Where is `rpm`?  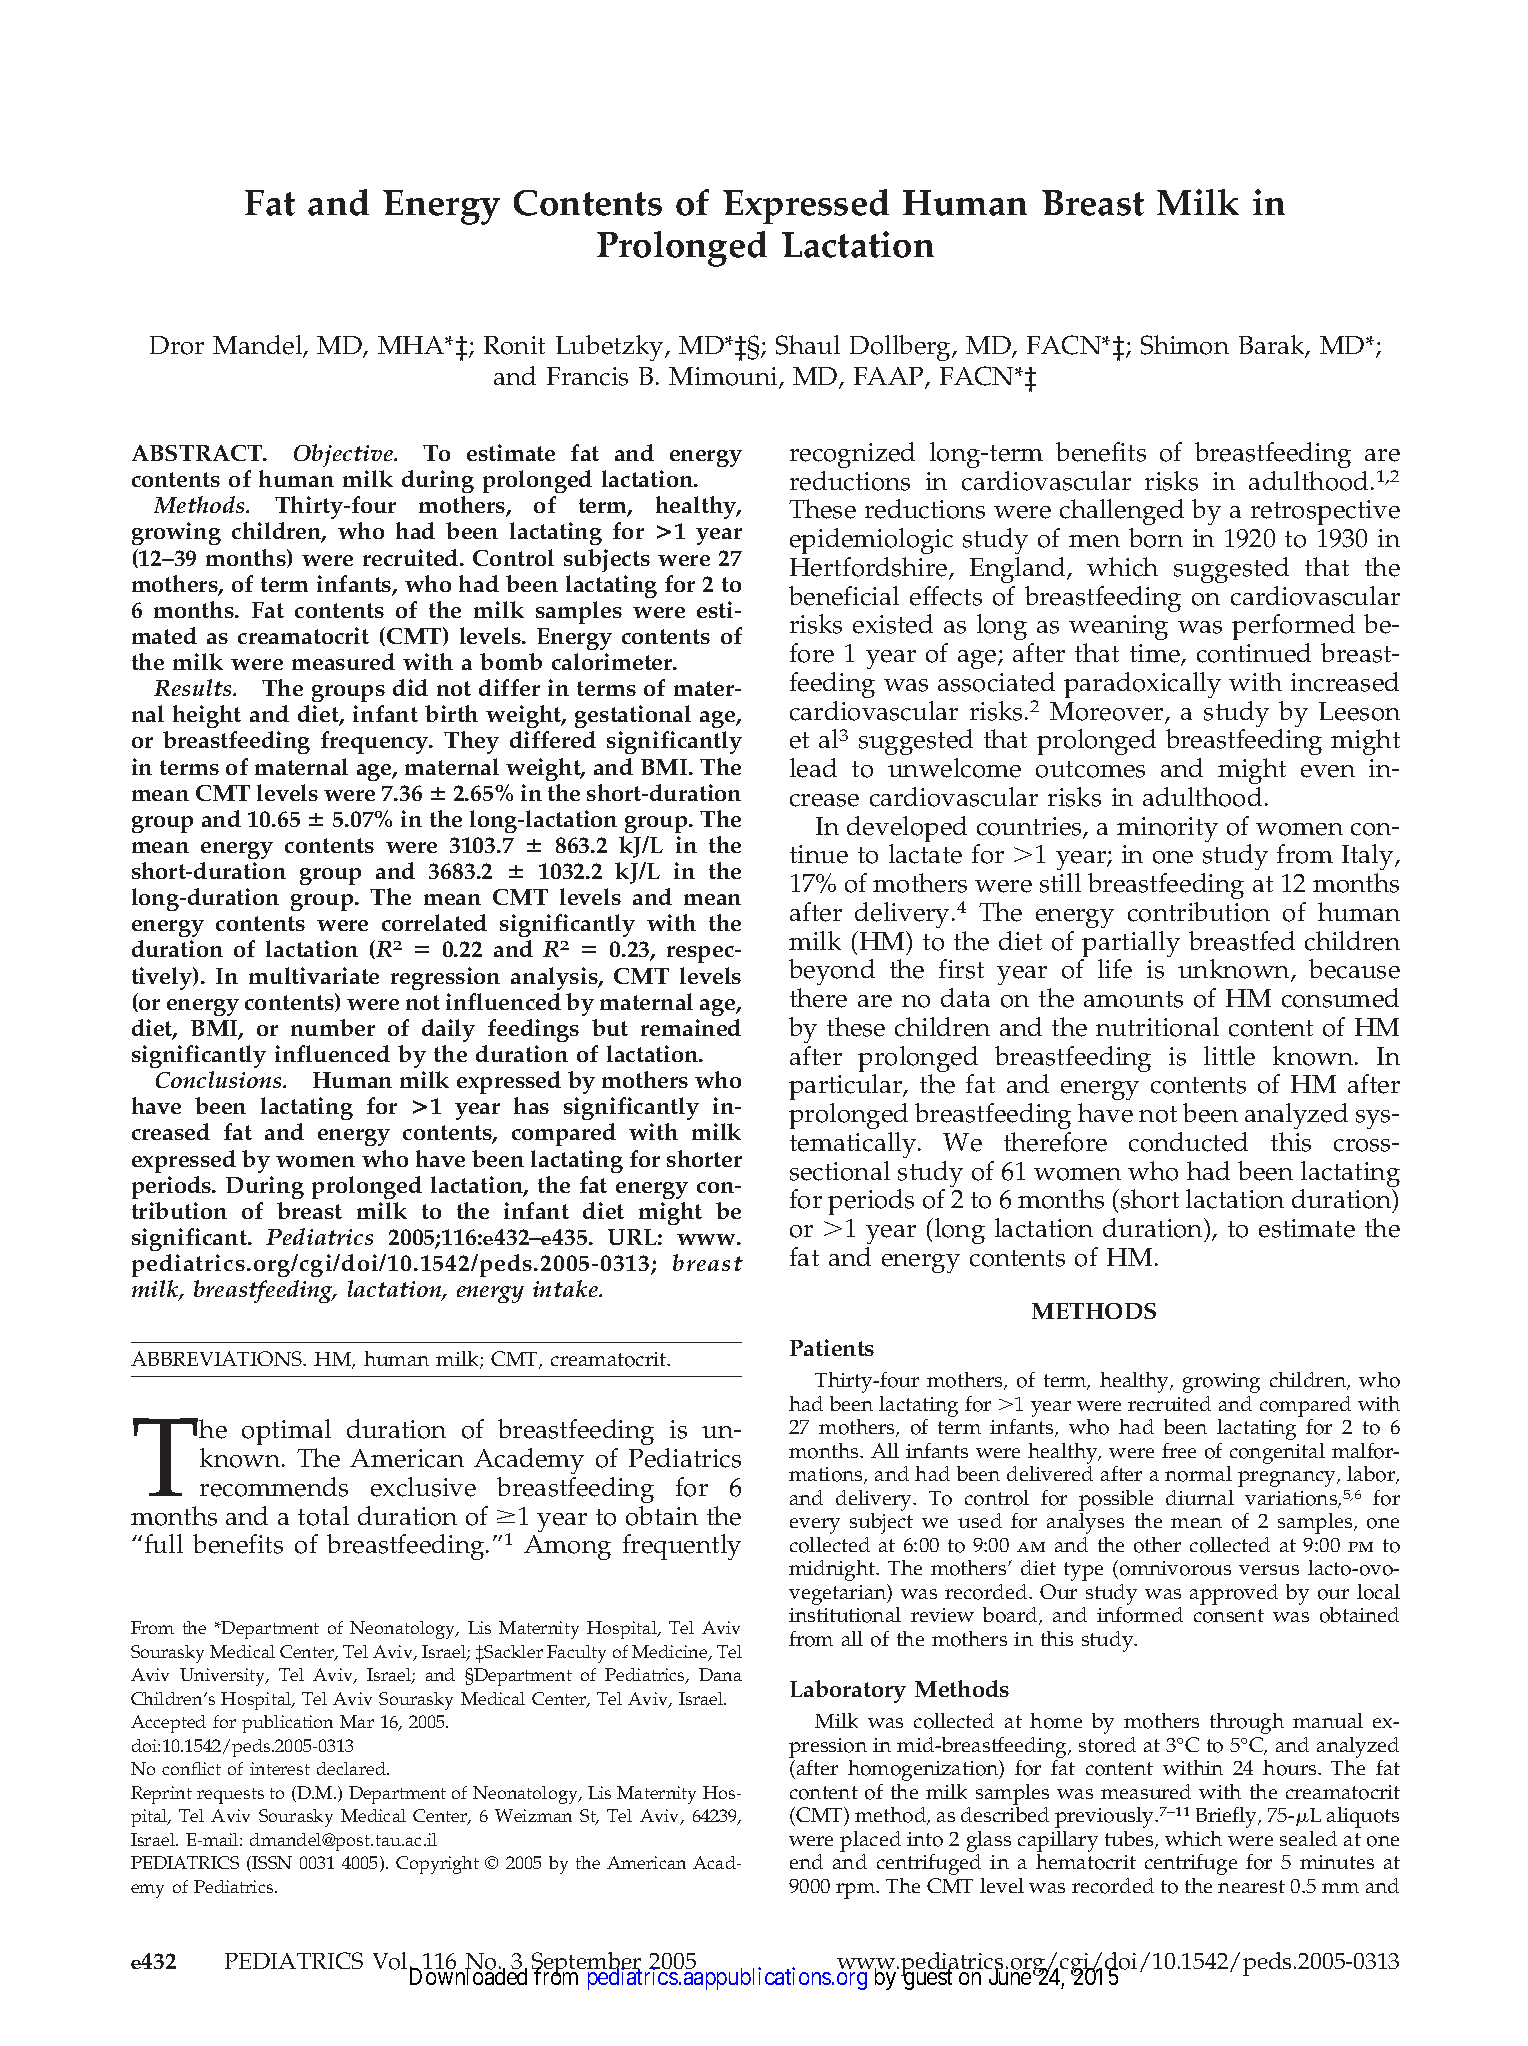
rpm is located at coordinates (857, 1891).
